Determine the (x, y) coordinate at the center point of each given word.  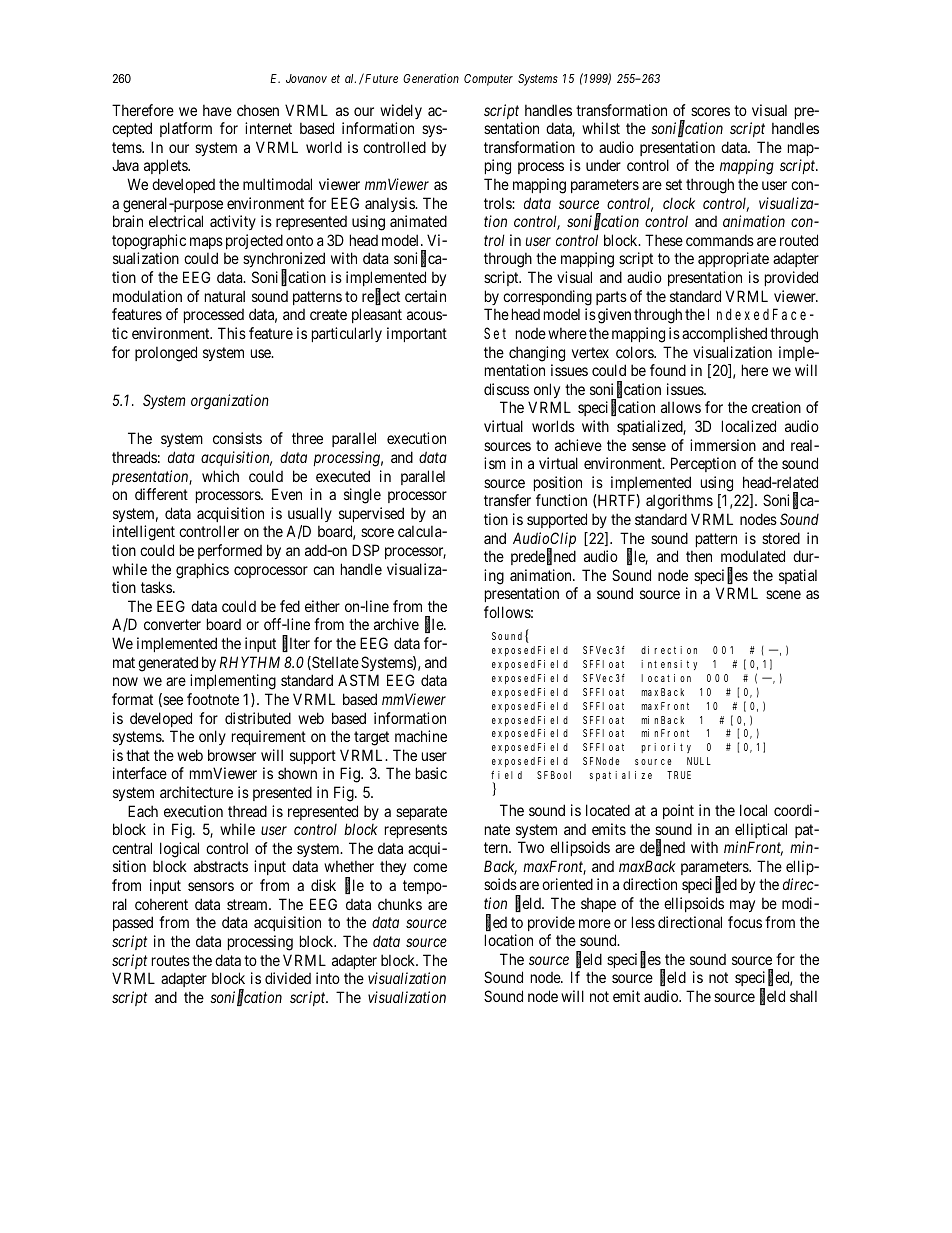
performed (230, 551)
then (699, 556)
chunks (400, 904)
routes (171, 960)
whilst (601, 128)
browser (232, 755)
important (417, 334)
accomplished (724, 334)
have (217, 110)
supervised (371, 514)
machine (421, 736)
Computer (488, 80)
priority (666, 748)
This (232, 333)
